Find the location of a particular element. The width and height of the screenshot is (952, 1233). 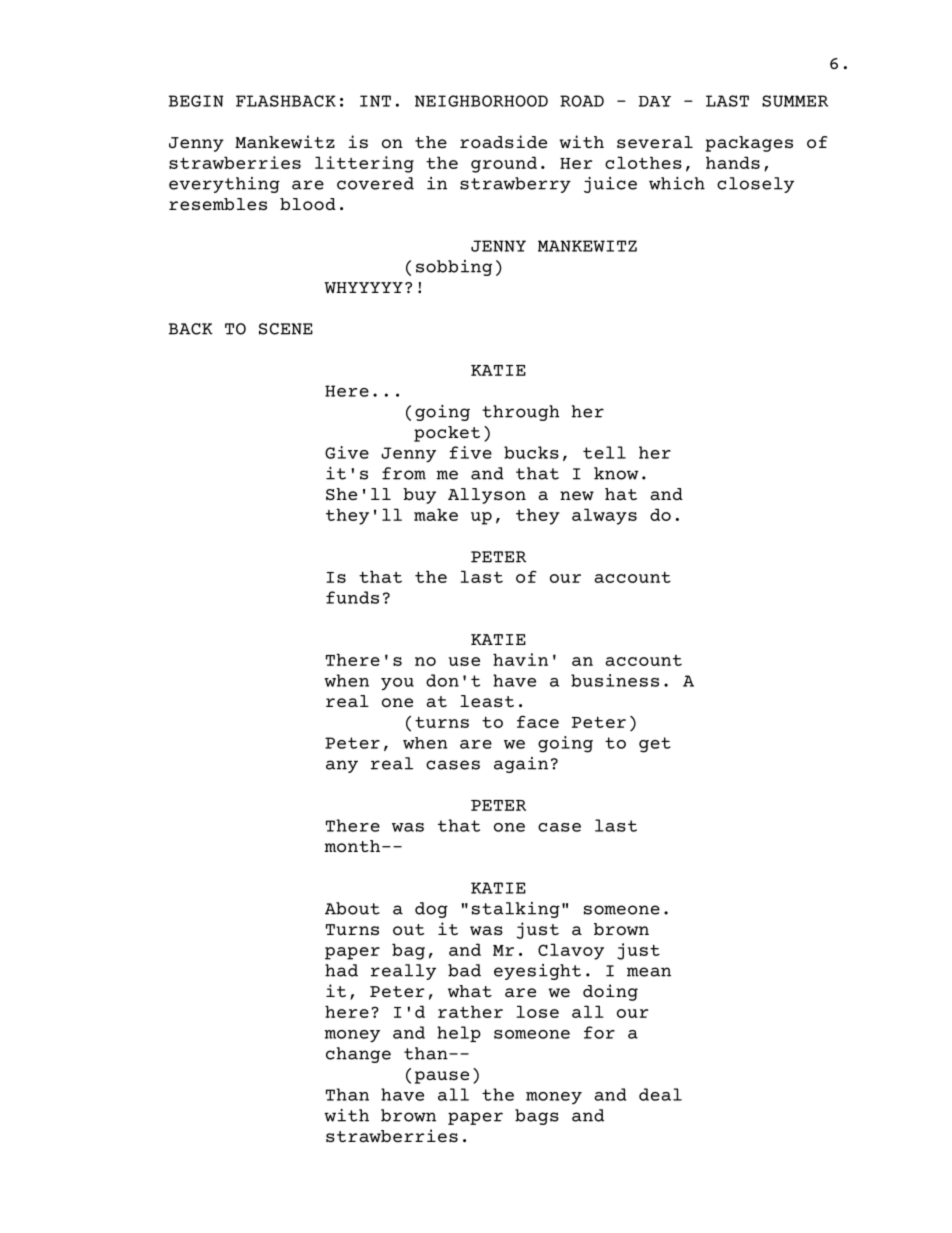

havin is located at coordinates (520, 659).
